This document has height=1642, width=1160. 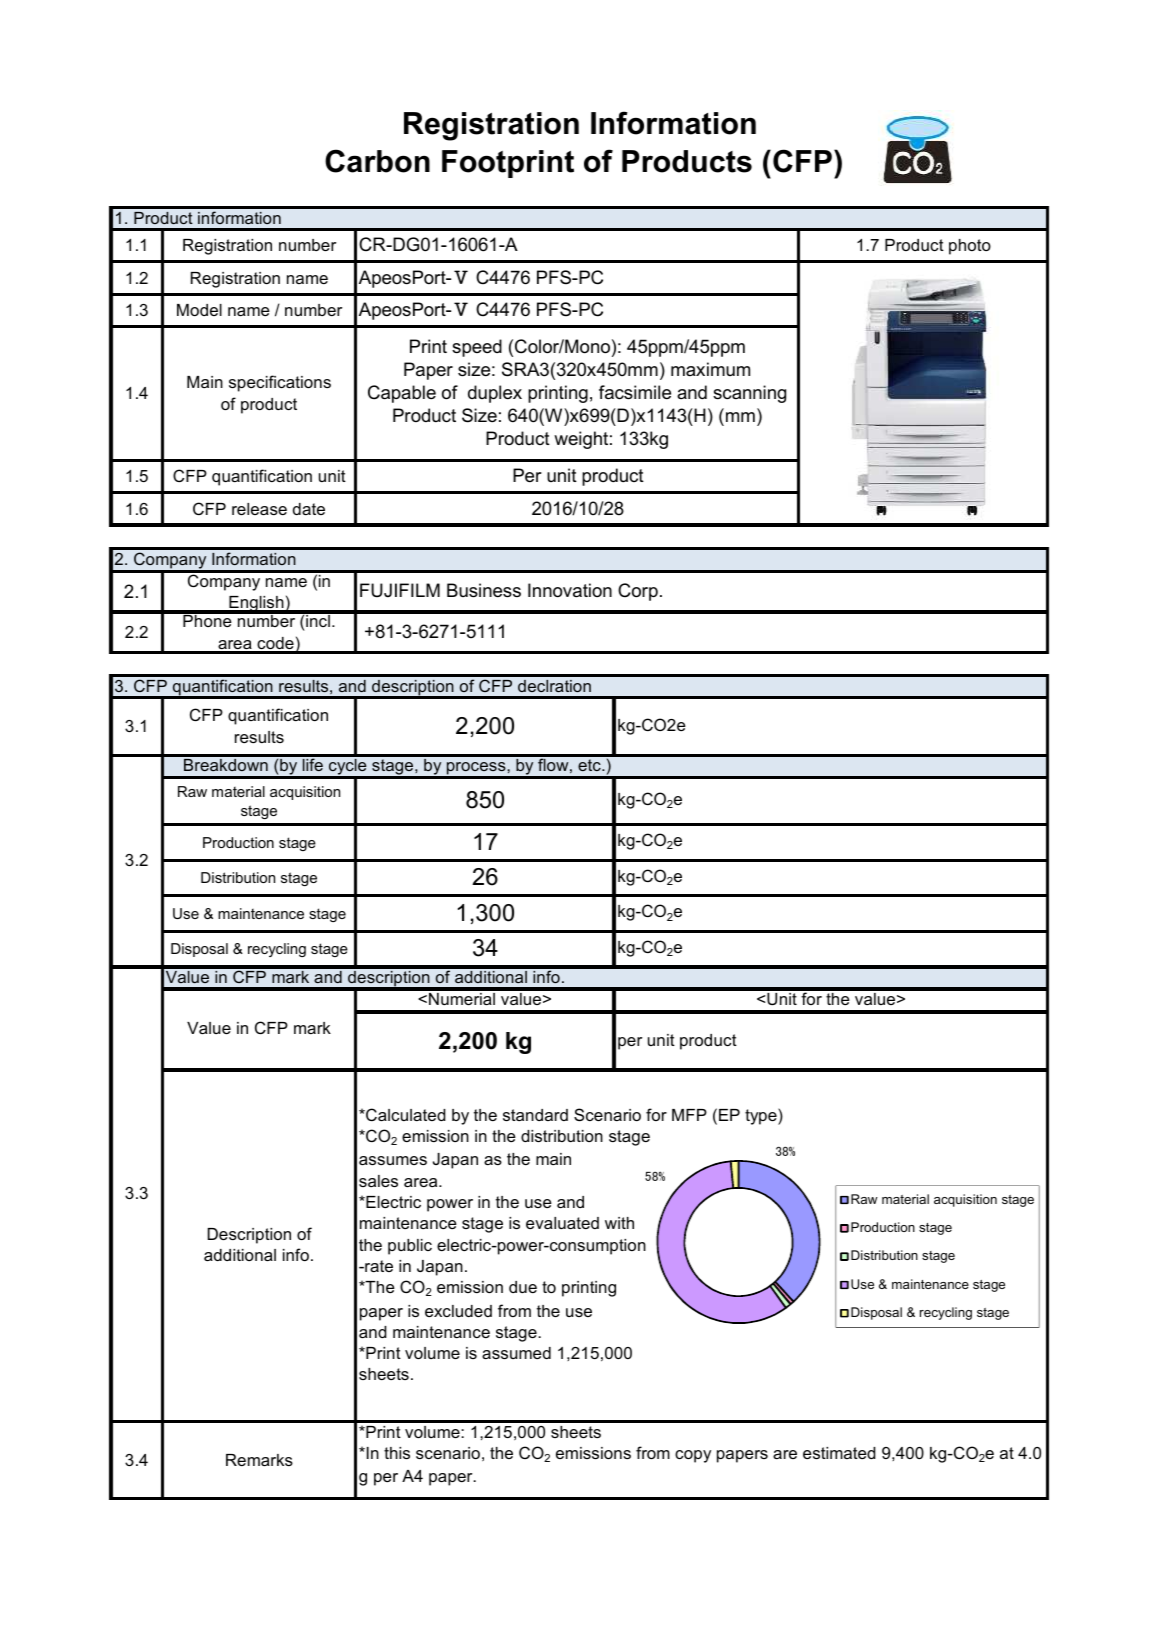 What do you see at coordinates (400, 590) in the document?
I see `FUJIFILM` at bounding box center [400, 590].
